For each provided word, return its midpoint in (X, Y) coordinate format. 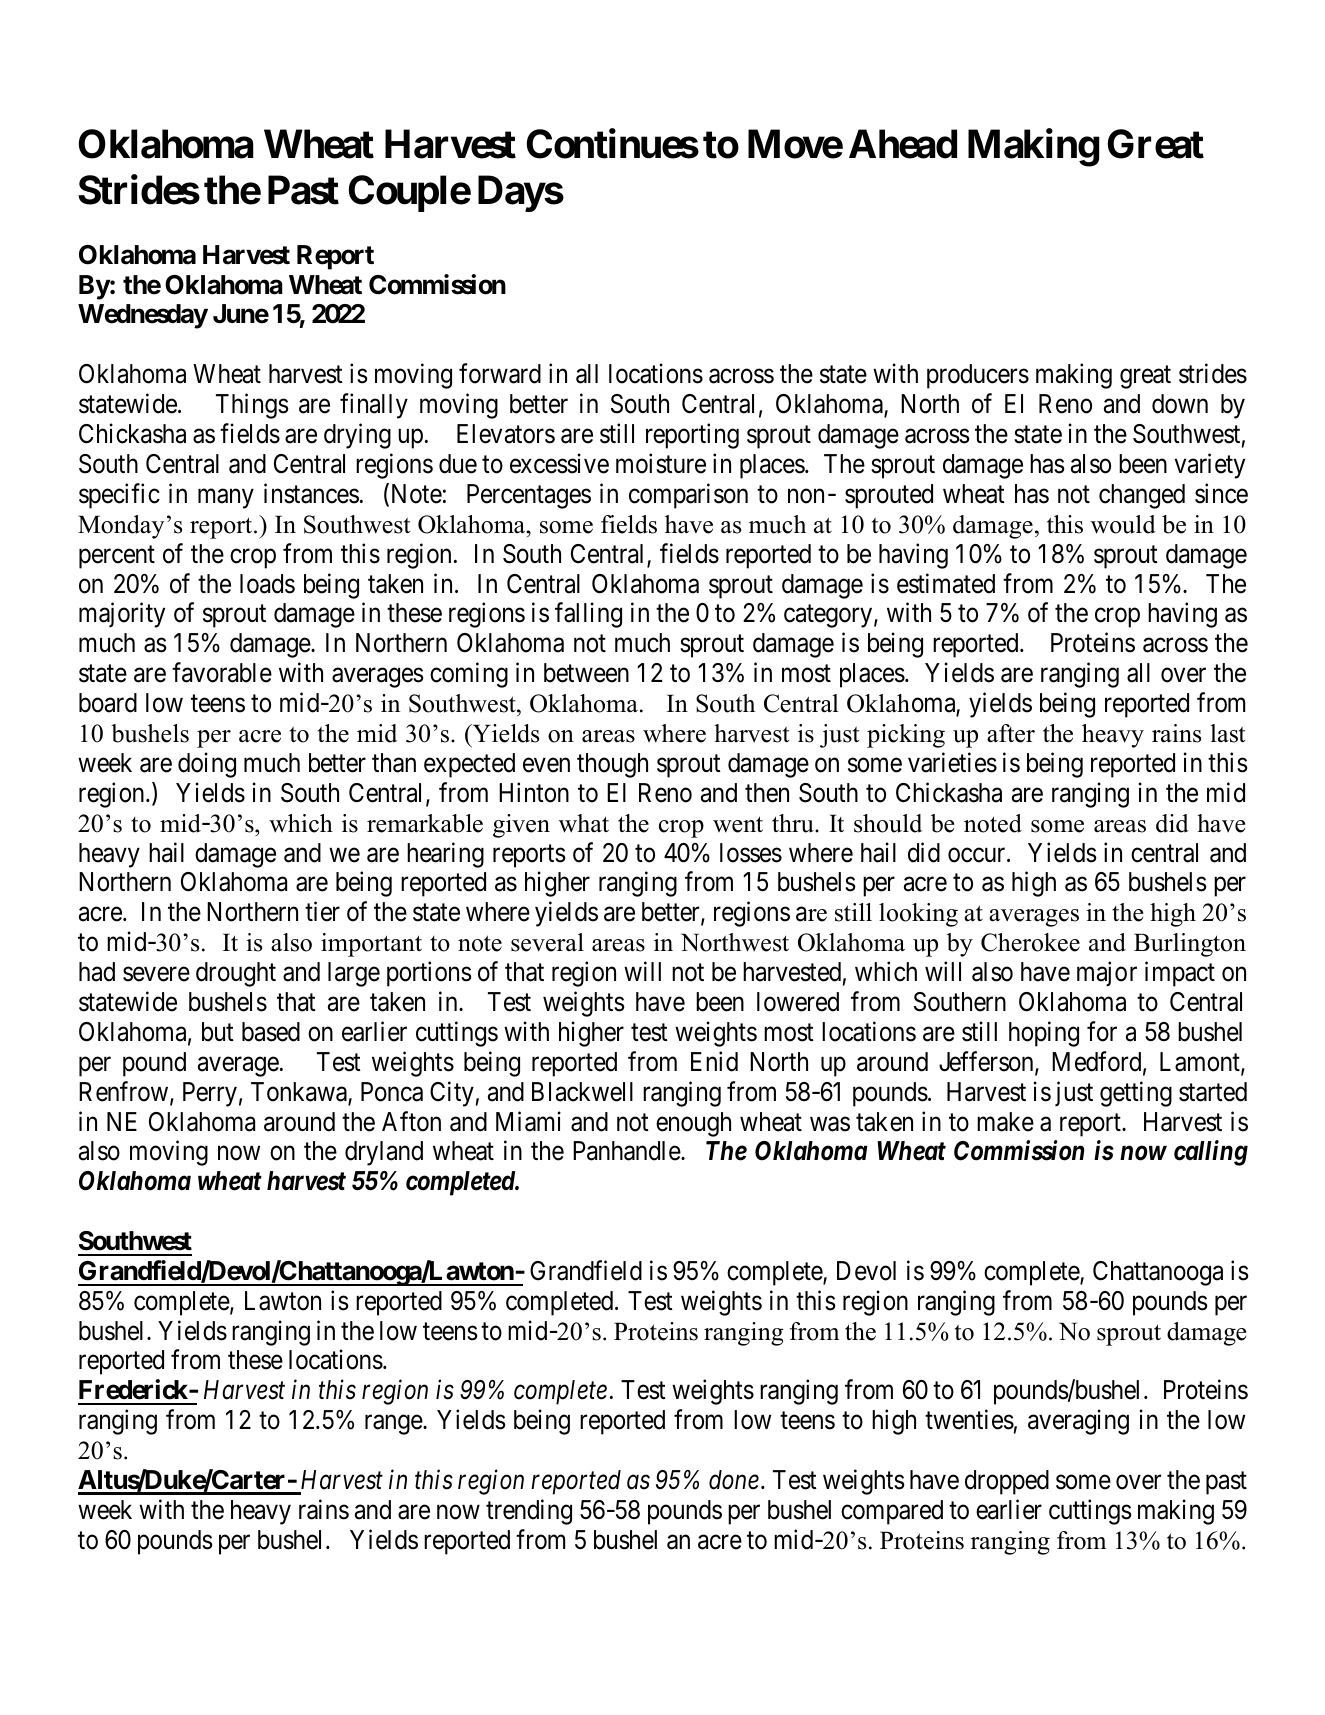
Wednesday (143, 316)
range (394, 1425)
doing (207, 765)
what (584, 823)
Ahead (903, 144)
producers (978, 376)
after (1011, 733)
